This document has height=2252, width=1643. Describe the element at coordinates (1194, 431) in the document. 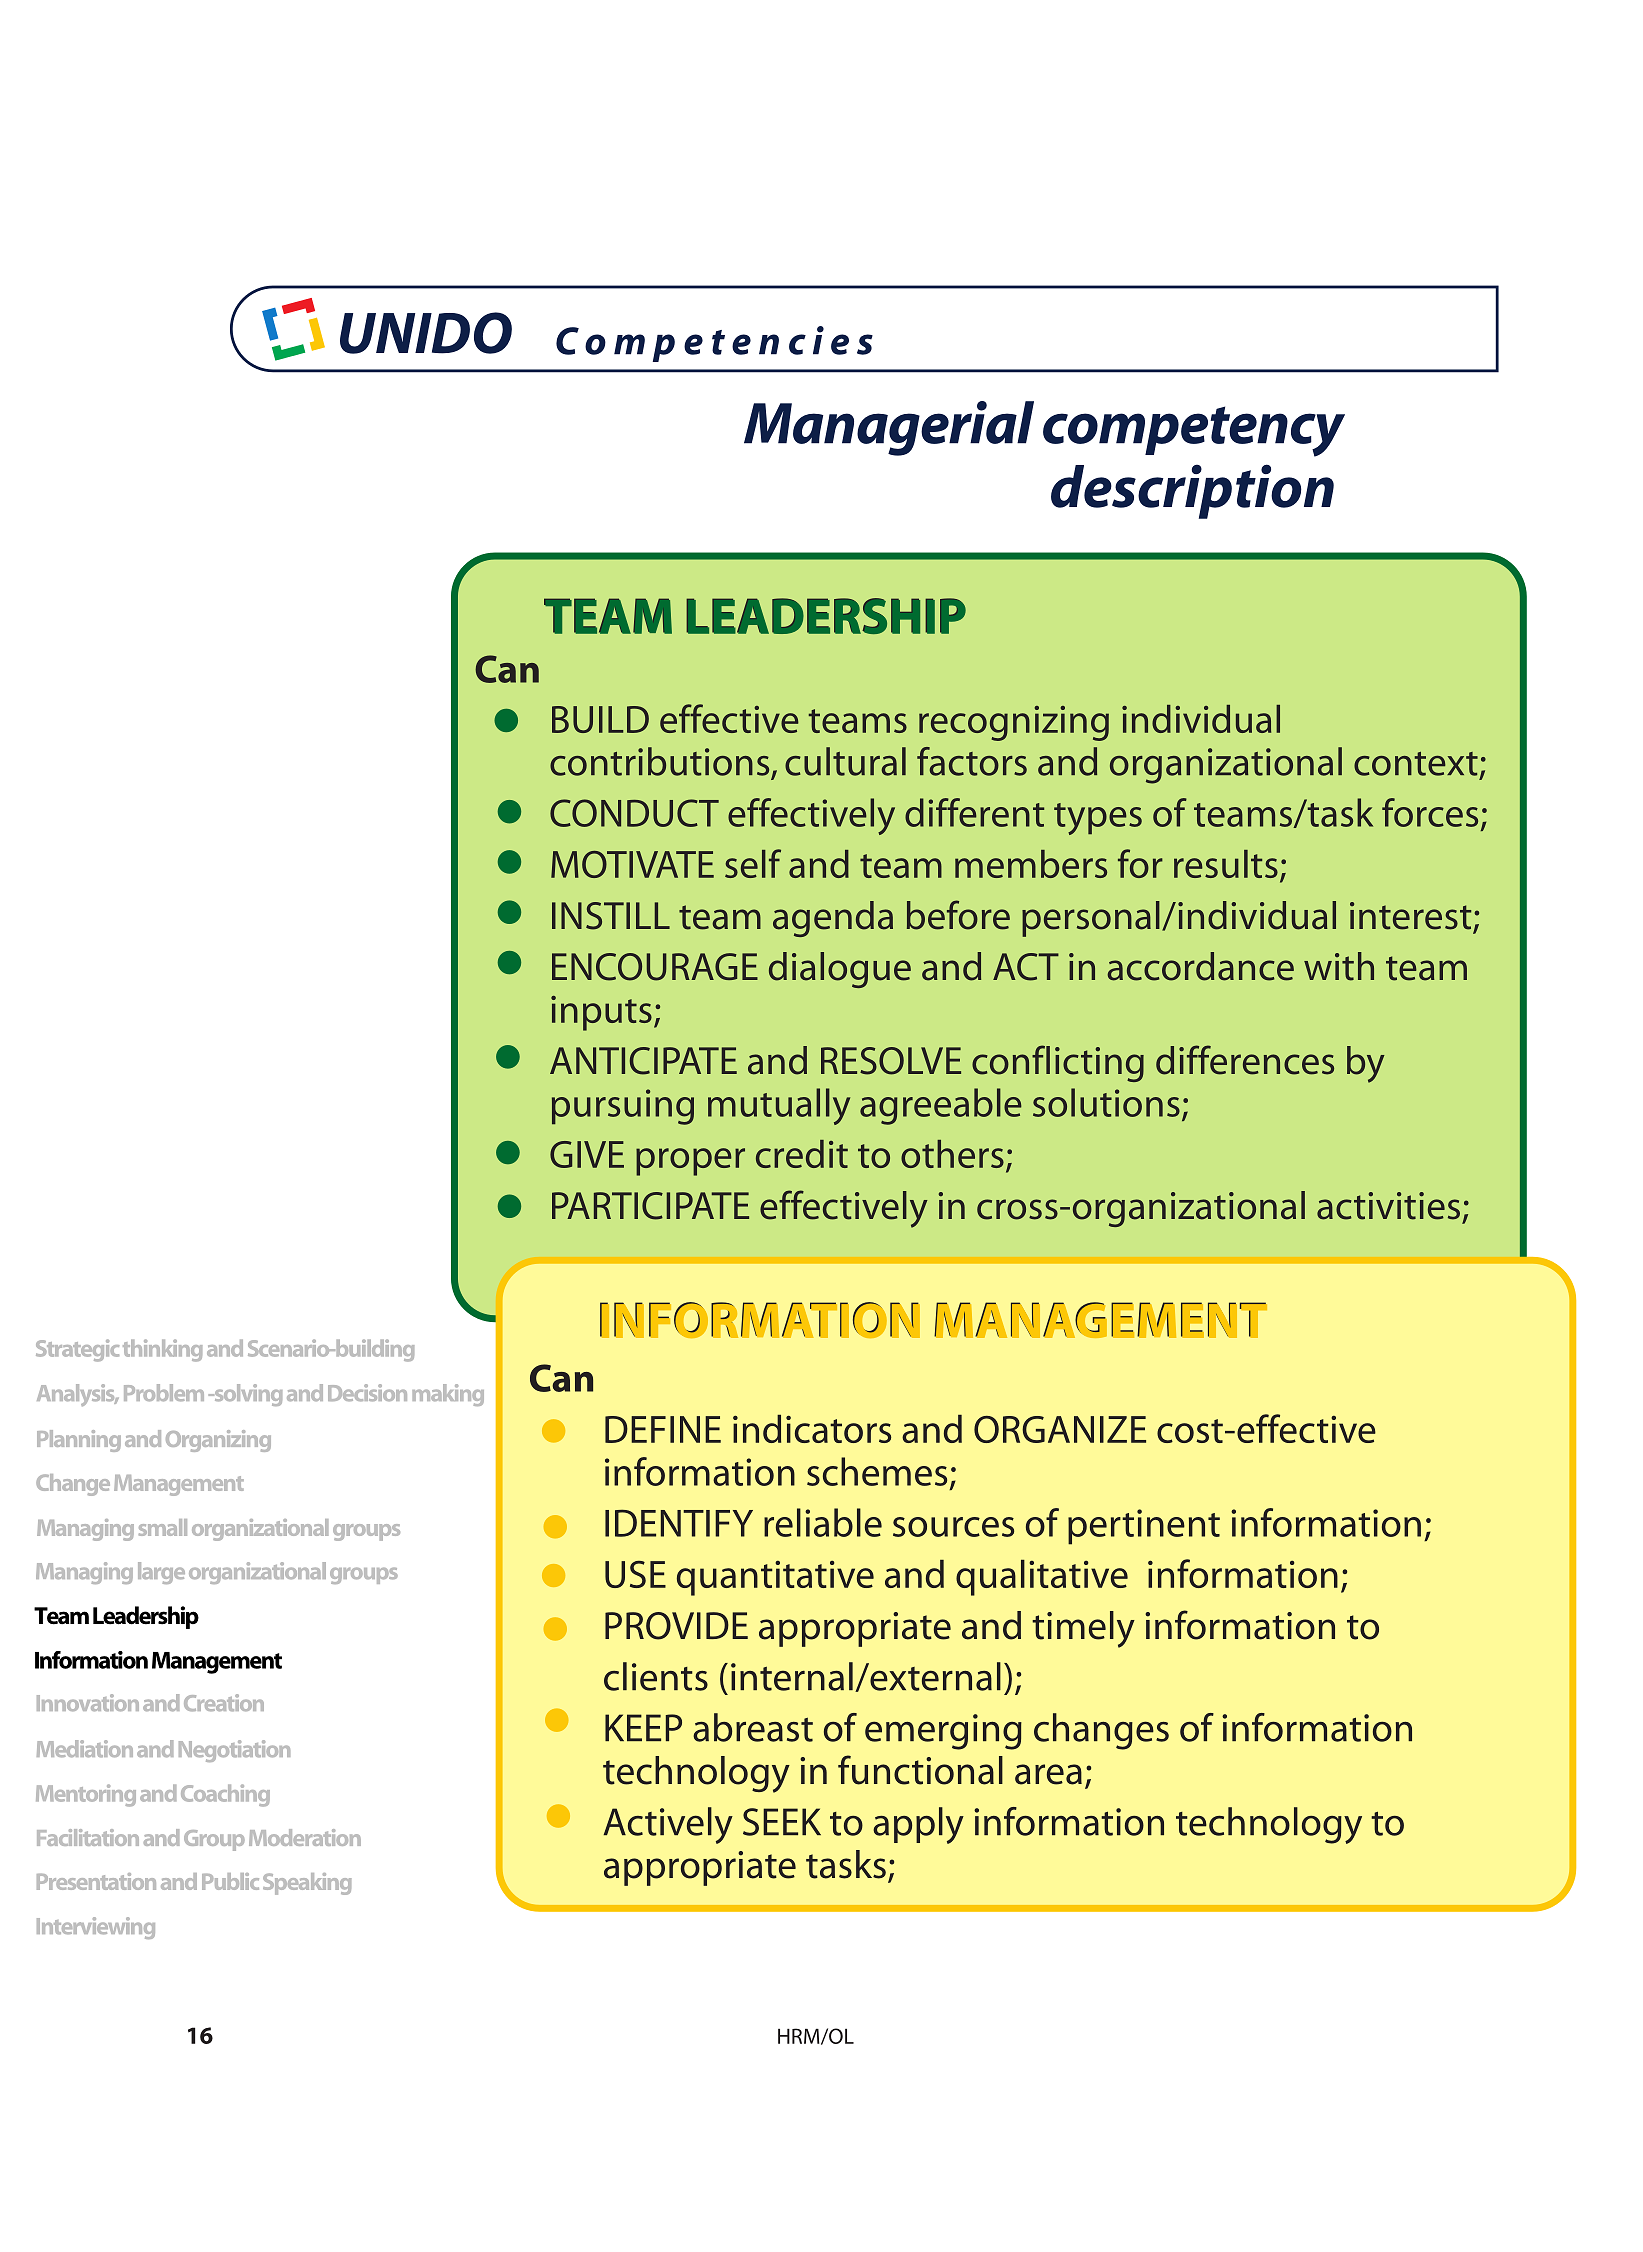

I see `competency` at that location.
